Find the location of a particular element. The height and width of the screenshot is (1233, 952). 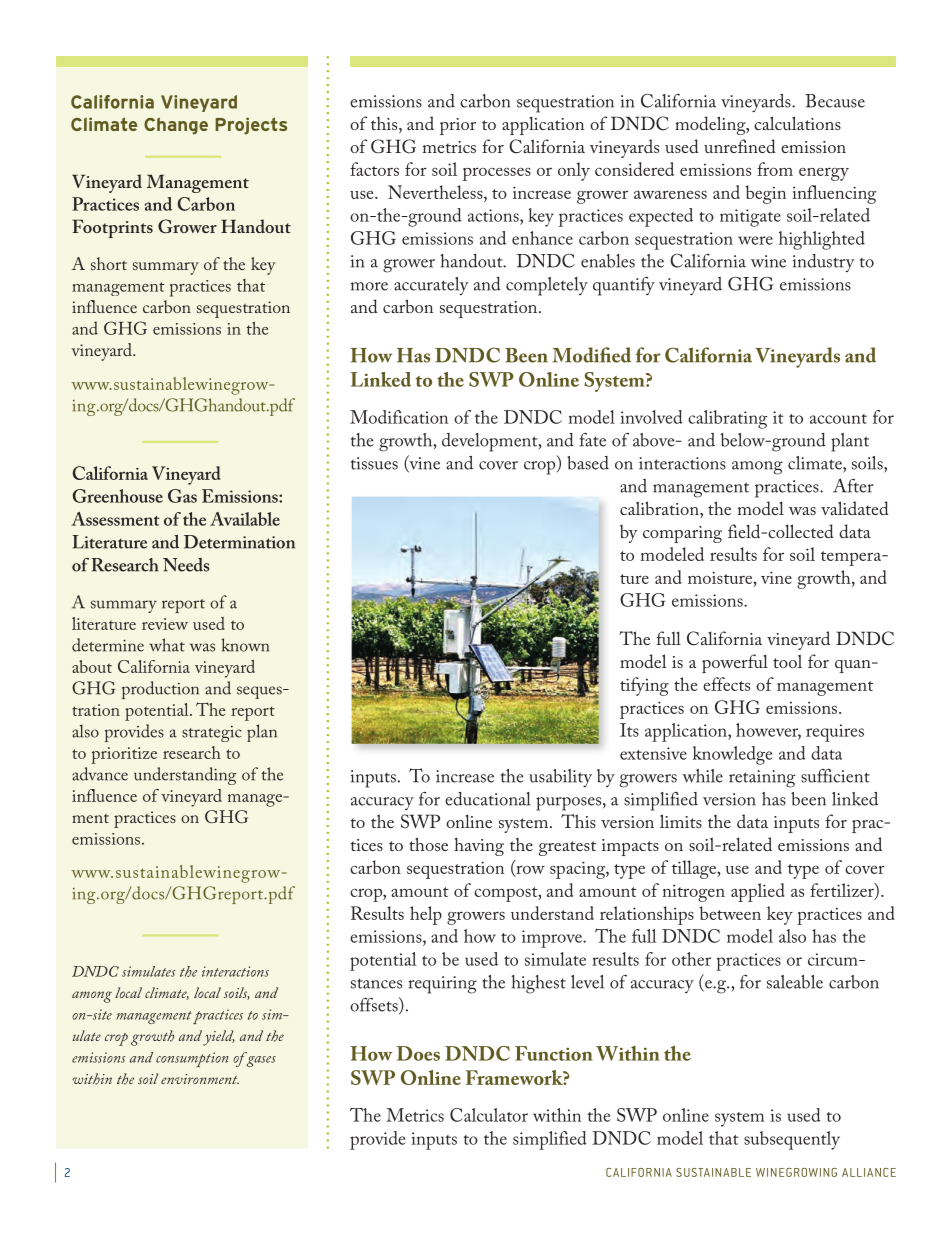

processes is located at coordinates (497, 174).
